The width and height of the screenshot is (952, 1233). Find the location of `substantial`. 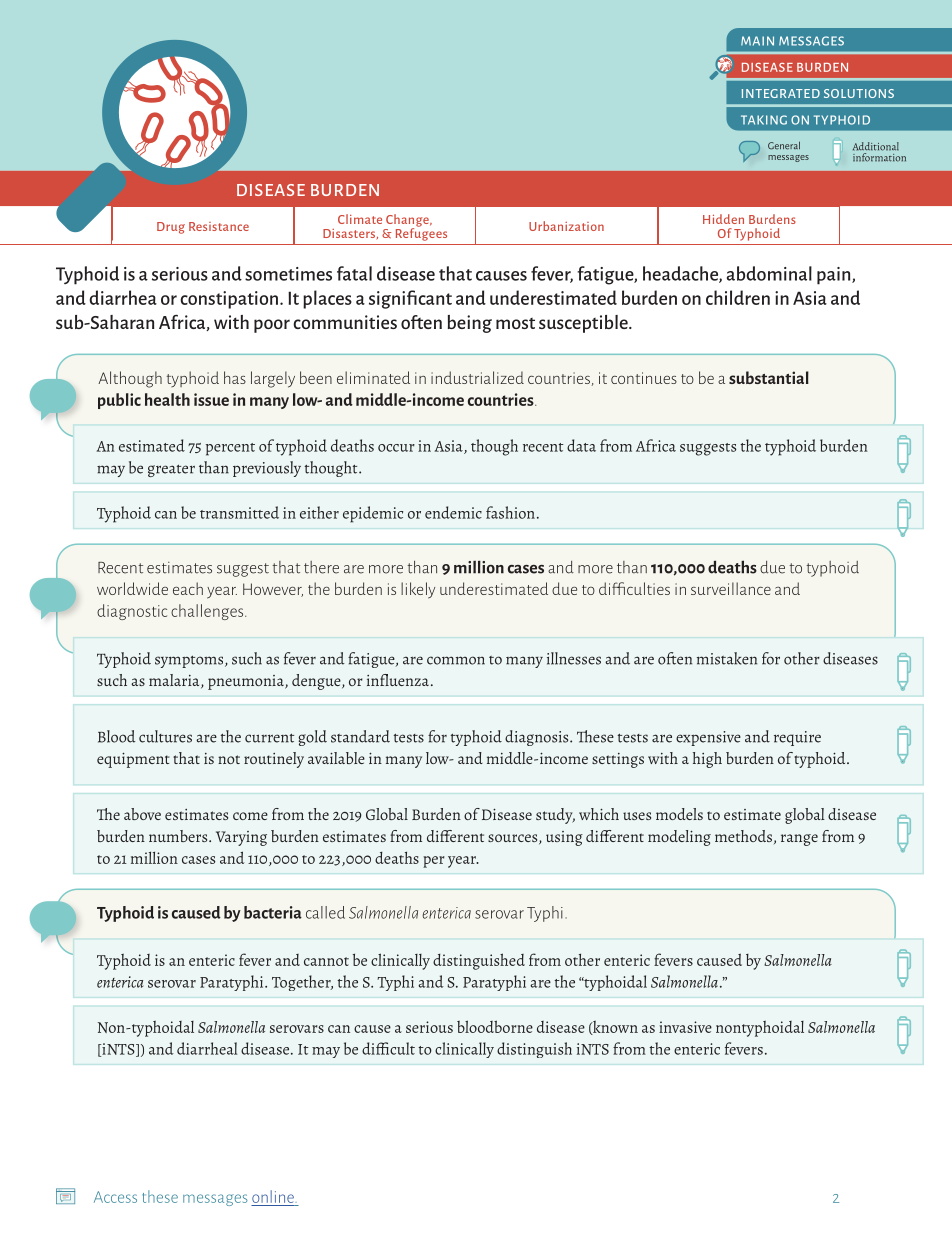

substantial is located at coordinates (769, 377).
